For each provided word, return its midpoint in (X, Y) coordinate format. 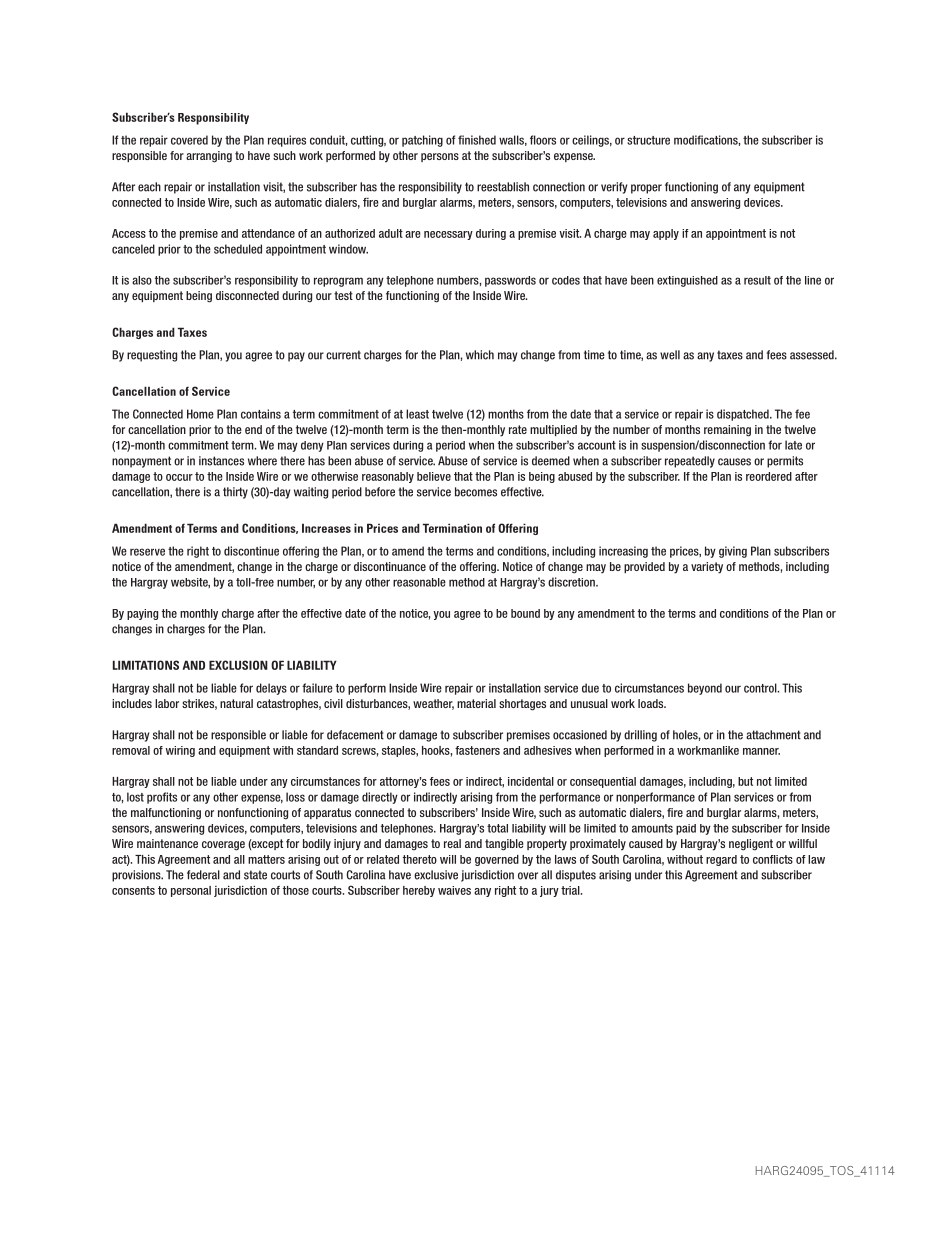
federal (203, 875)
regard (721, 860)
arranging (209, 157)
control (761, 688)
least (417, 414)
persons (440, 157)
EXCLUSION (238, 665)
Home (200, 414)
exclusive (436, 875)
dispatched (744, 415)
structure (648, 140)
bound (525, 613)
